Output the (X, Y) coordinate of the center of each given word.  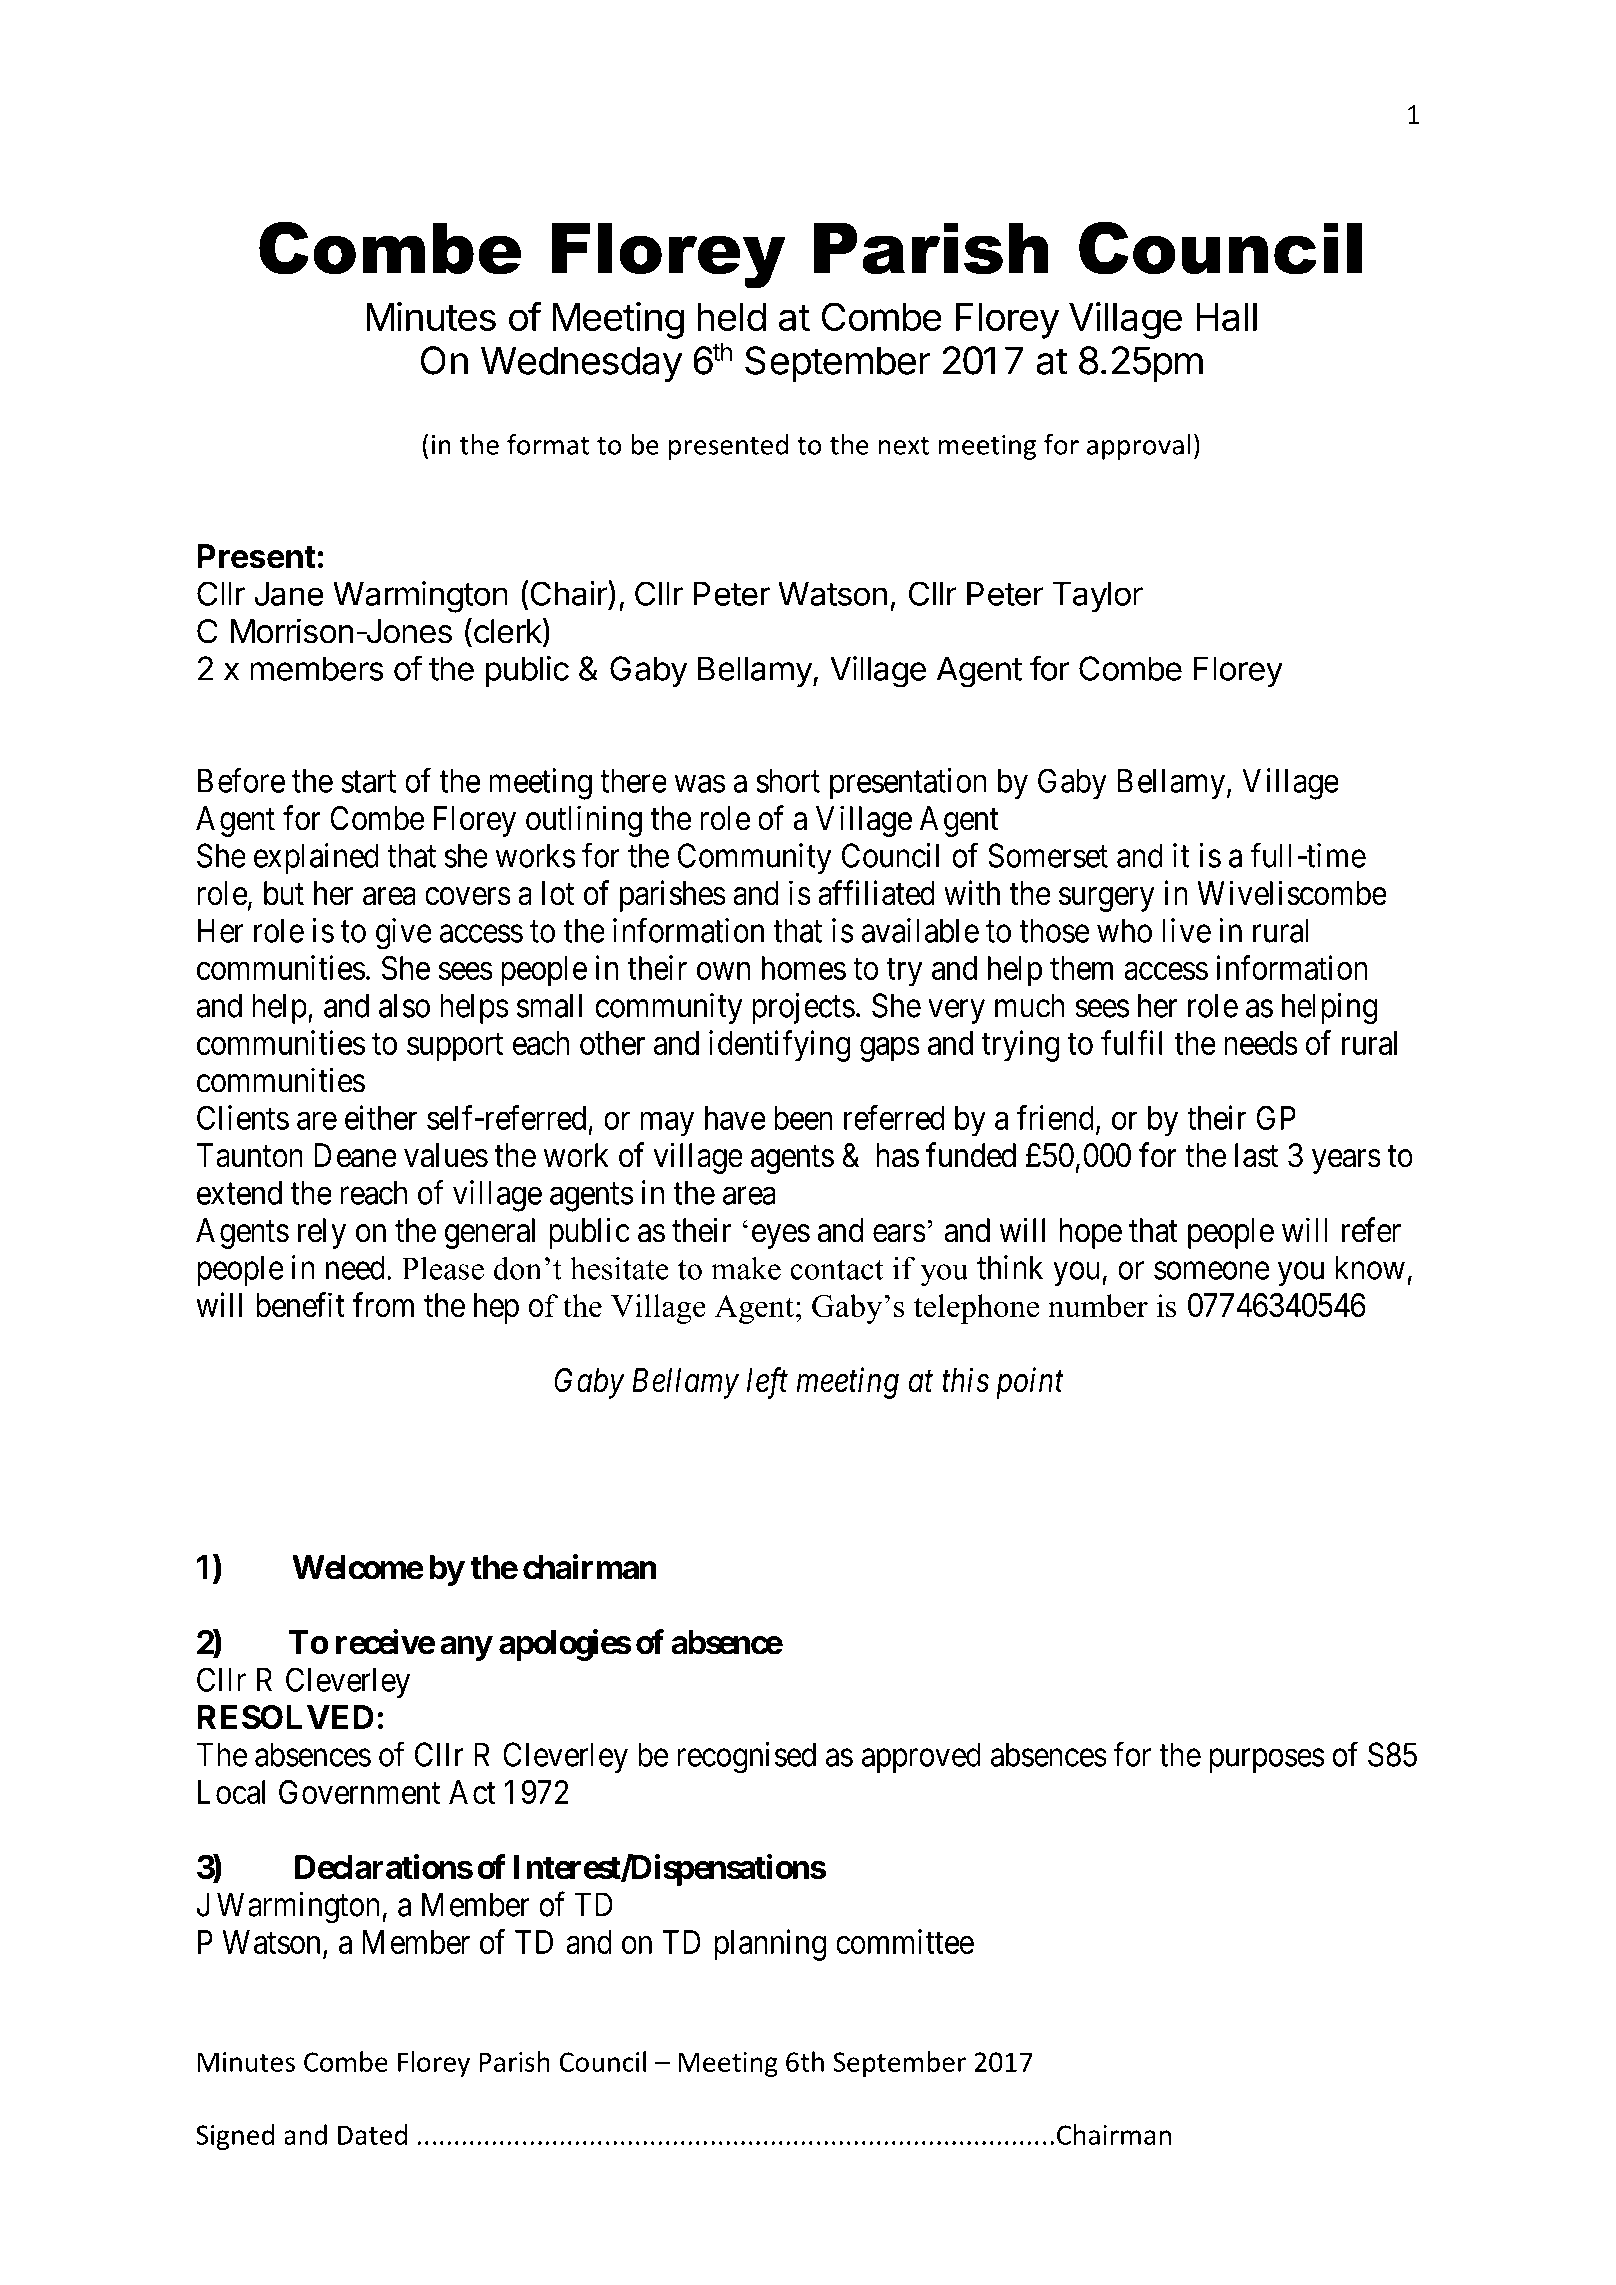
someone (1212, 1271)
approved (921, 1757)
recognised (746, 1758)
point (1030, 1383)
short (788, 780)
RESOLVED (285, 1717)
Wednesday (581, 364)
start (368, 782)
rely (322, 1233)
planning (770, 1945)
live (1186, 930)
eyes (781, 1237)
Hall (1226, 317)
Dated (372, 2134)
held (731, 317)
